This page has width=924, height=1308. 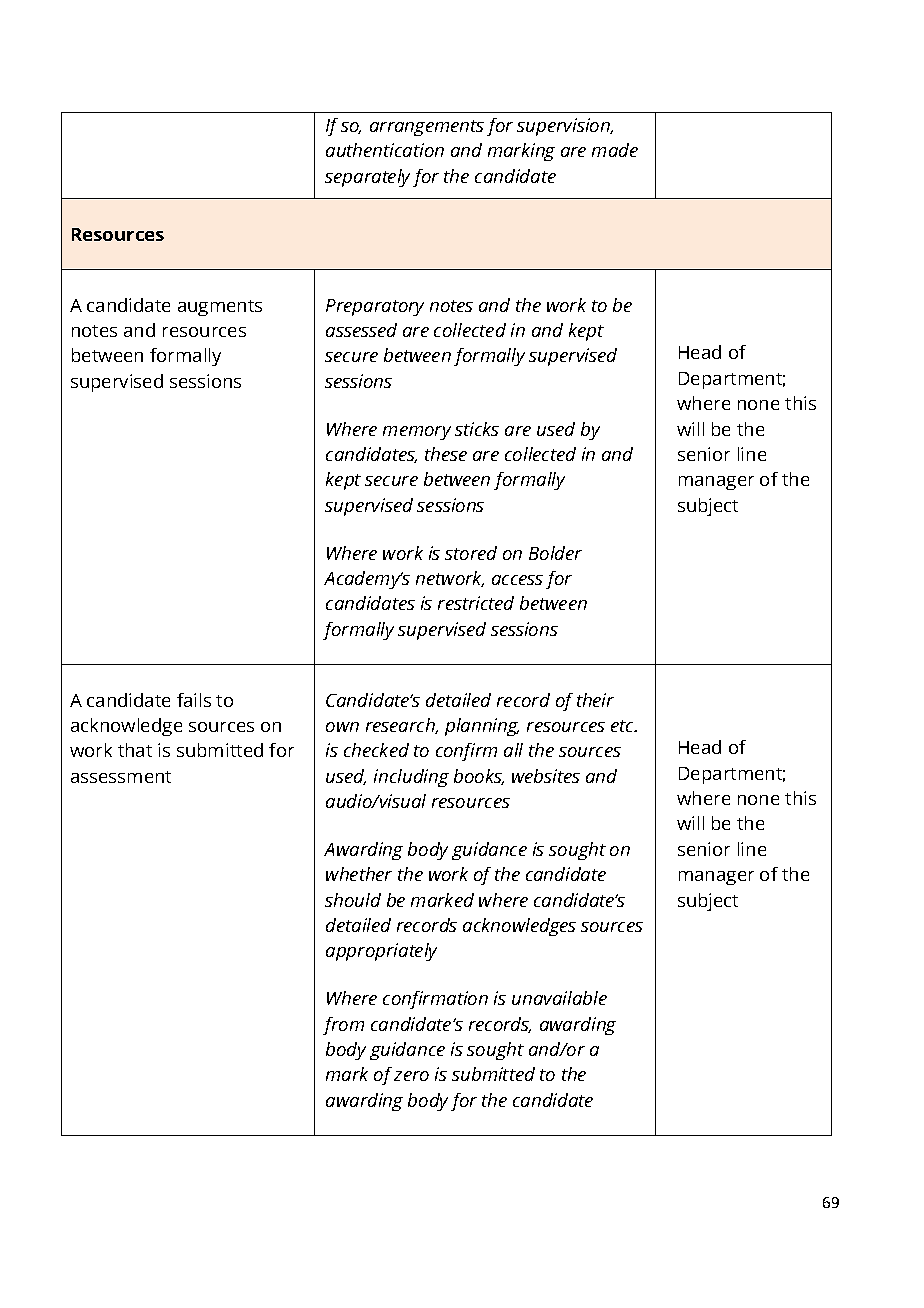 What do you see at coordinates (361, 330) in the page?
I see `assessed` at bounding box center [361, 330].
